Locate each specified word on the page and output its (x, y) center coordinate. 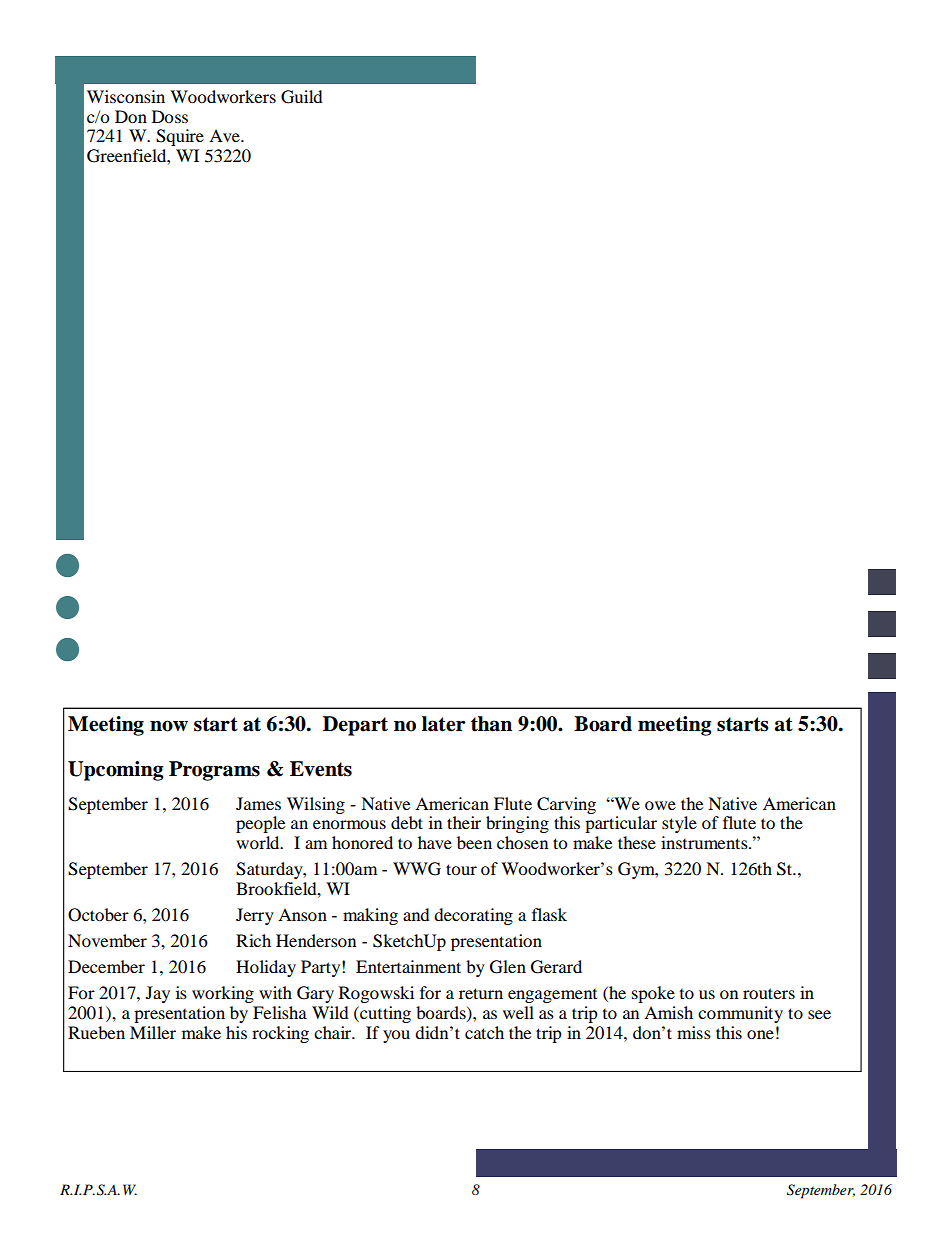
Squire (180, 137)
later (443, 724)
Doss (170, 116)
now (169, 726)
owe (660, 805)
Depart (355, 726)
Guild (302, 97)
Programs (214, 771)
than (491, 724)
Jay (158, 994)
